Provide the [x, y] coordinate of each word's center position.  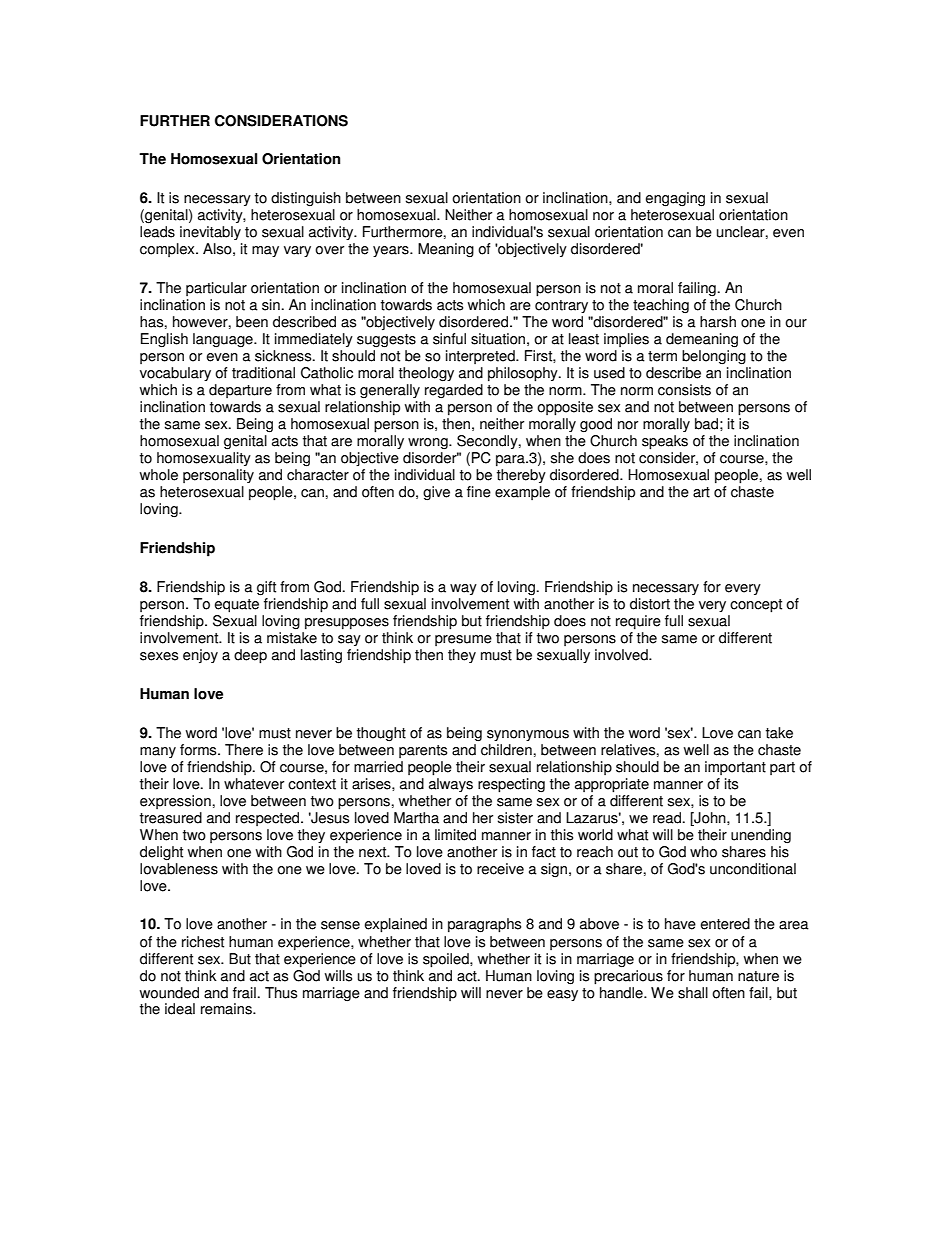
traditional [263, 373]
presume [463, 640]
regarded [454, 391]
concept [756, 606]
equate [237, 606]
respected [269, 819]
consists [684, 390]
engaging [675, 199]
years [392, 251]
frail [244, 993]
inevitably [210, 233]
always [451, 785]
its [731, 784]
